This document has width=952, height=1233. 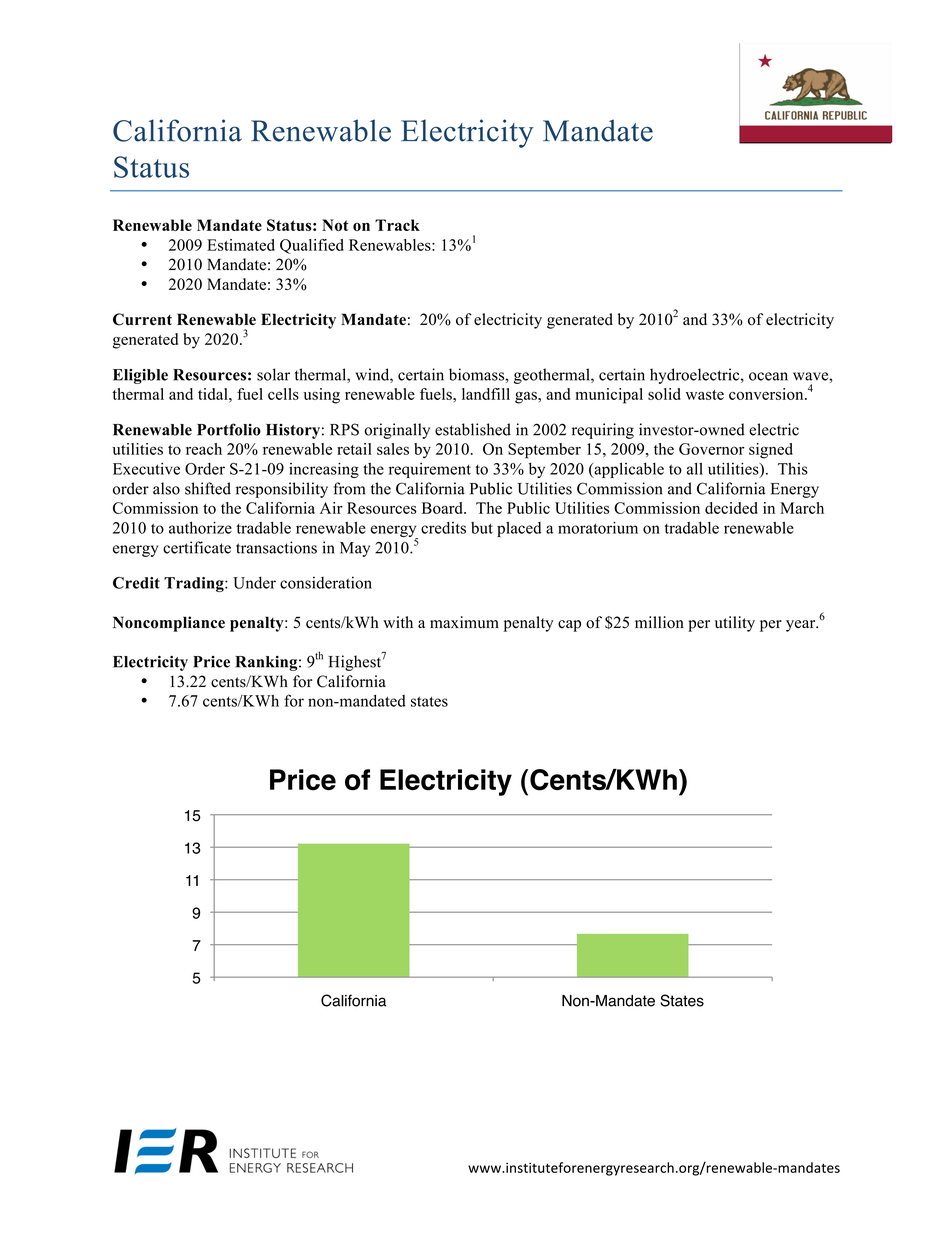 What do you see at coordinates (273, 374) in the document?
I see `solar` at bounding box center [273, 374].
